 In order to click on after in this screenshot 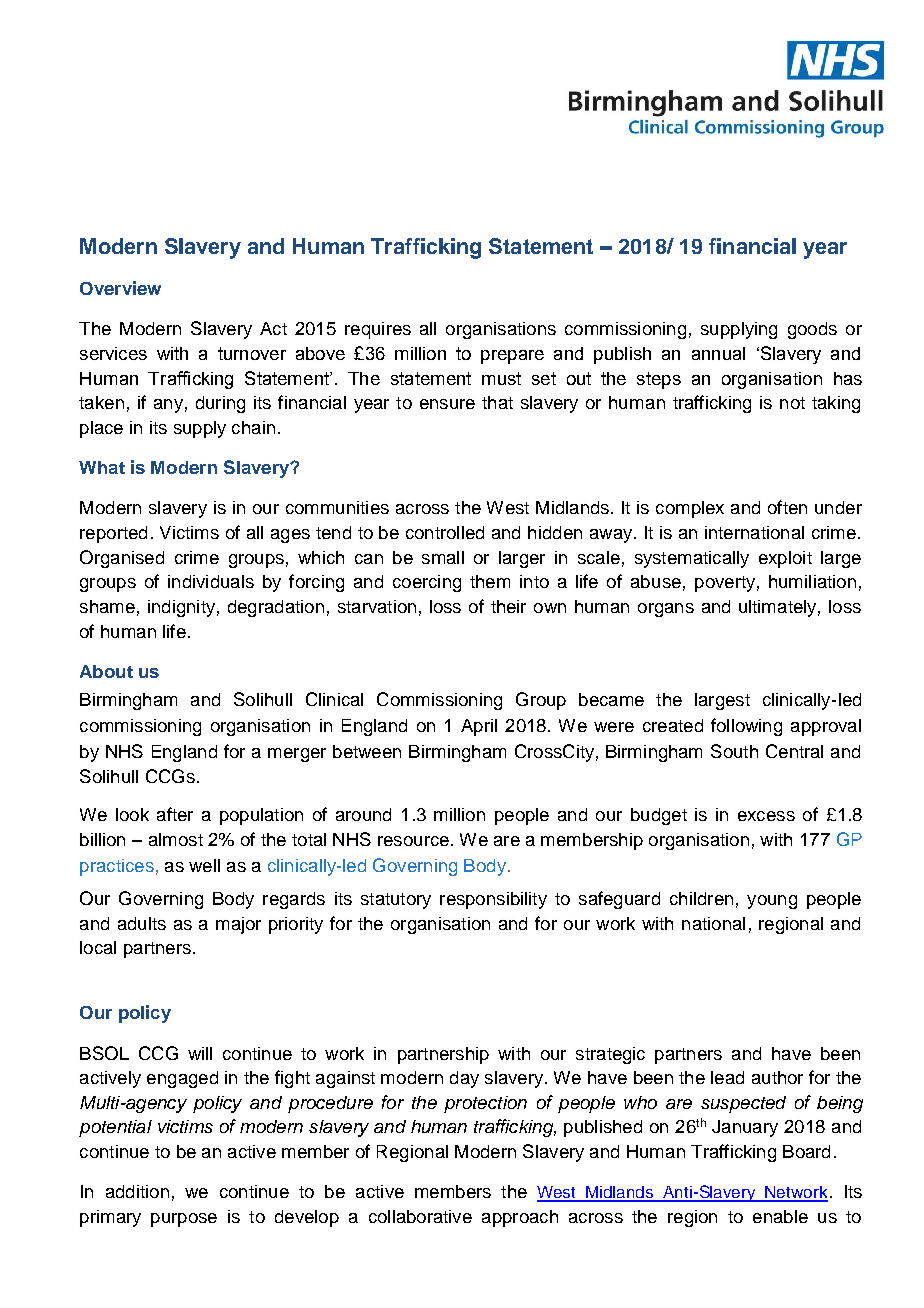, I will do `click(175, 814)`.
